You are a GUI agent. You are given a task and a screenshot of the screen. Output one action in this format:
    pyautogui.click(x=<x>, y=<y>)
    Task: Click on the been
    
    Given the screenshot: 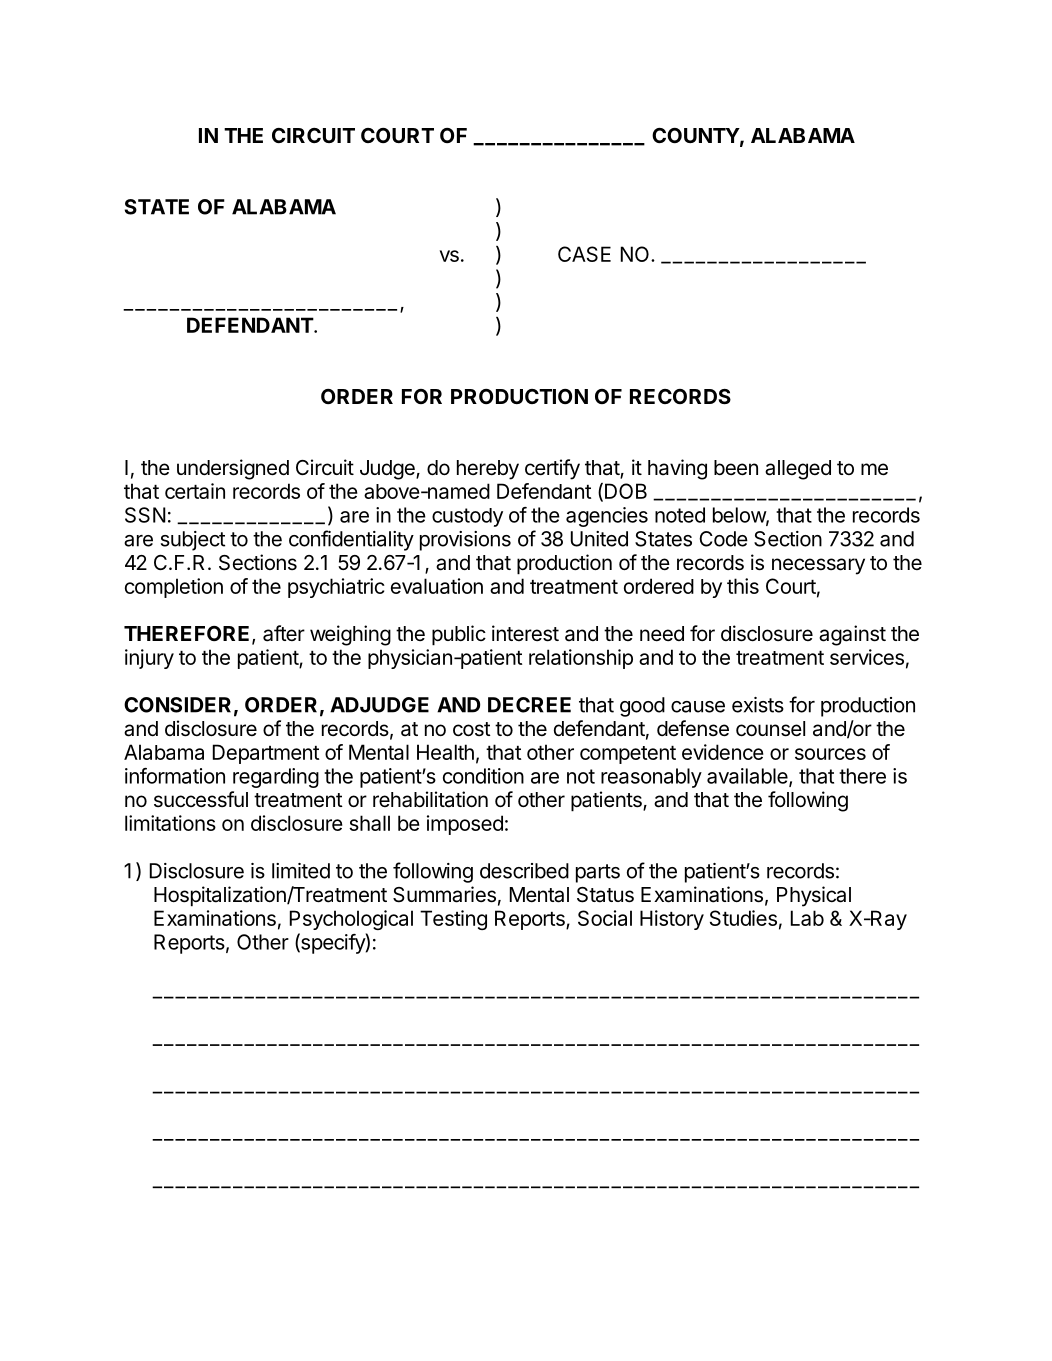 What is the action you would take?
    pyautogui.click(x=736, y=468)
